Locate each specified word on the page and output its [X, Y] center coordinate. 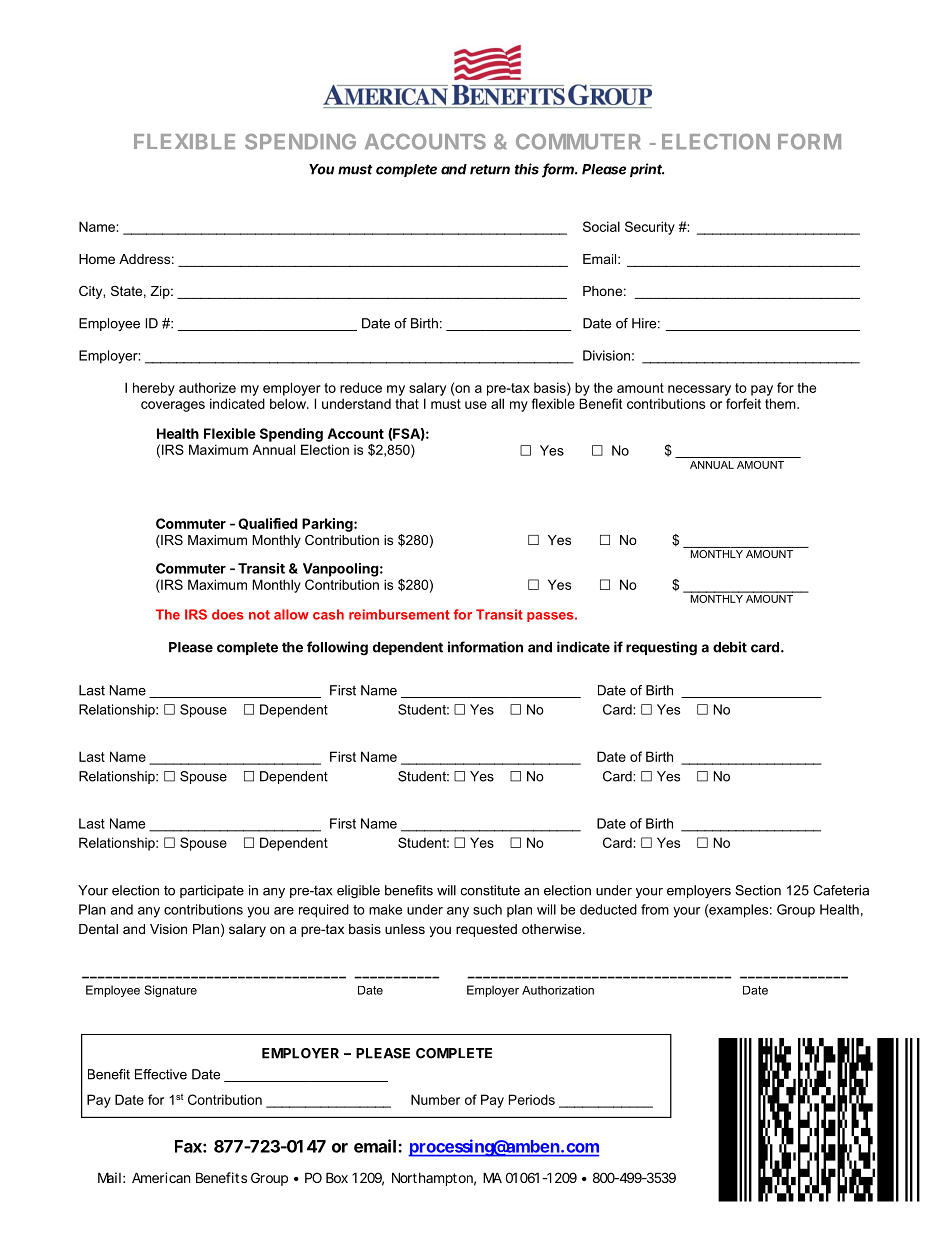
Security [650, 228]
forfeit [743, 403]
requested [486, 930]
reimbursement [399, 614]
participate [212, 891]
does [228, 614]
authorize [207, 387]
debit [730, 647]
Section [758, 890]
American [161, 1177]
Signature [170, 991]
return [490, 169]
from [655, 909]
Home [97, 259]
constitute [490, 890]
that [407, 403]
